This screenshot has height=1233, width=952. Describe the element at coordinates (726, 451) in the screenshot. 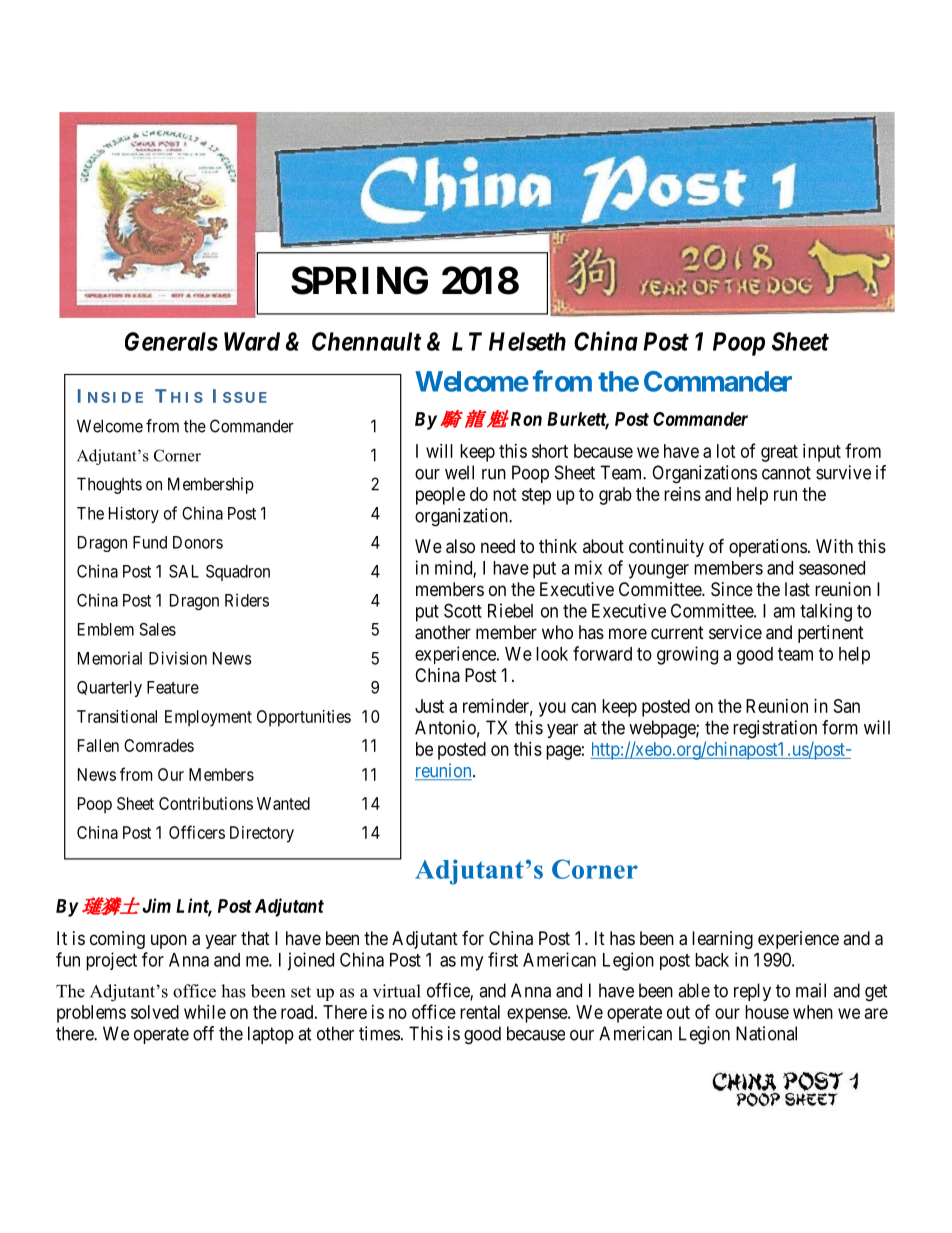

I see `lot` at that location.
